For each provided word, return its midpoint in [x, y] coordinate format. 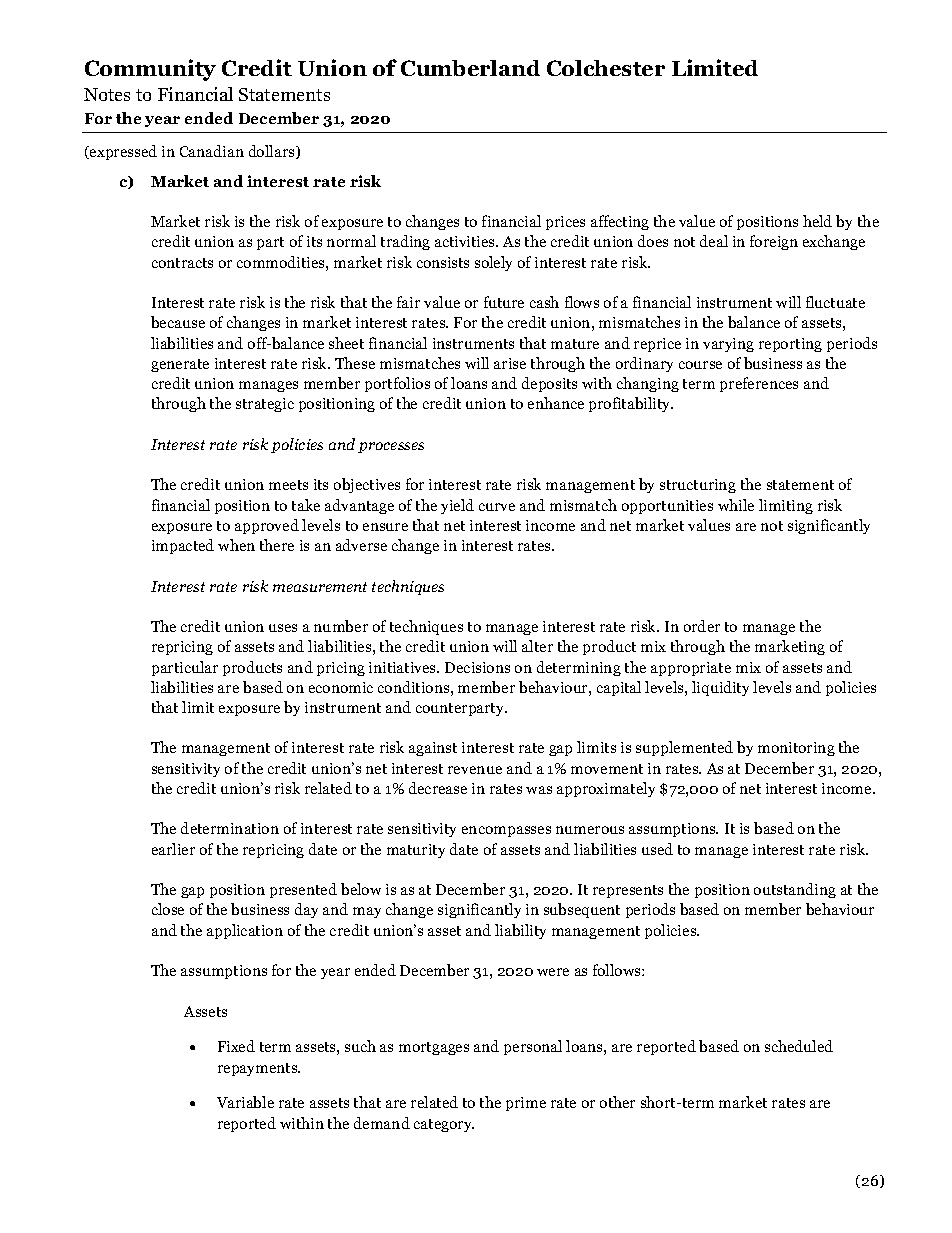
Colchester [606, 68]
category [444, 1125]
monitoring [796, 749]
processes [391, 447]
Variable [245, 1102]
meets [288, 485]
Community [150, 70]
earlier [173, 849]
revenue [475, 770]
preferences [759, 384]
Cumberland [470, 68]
